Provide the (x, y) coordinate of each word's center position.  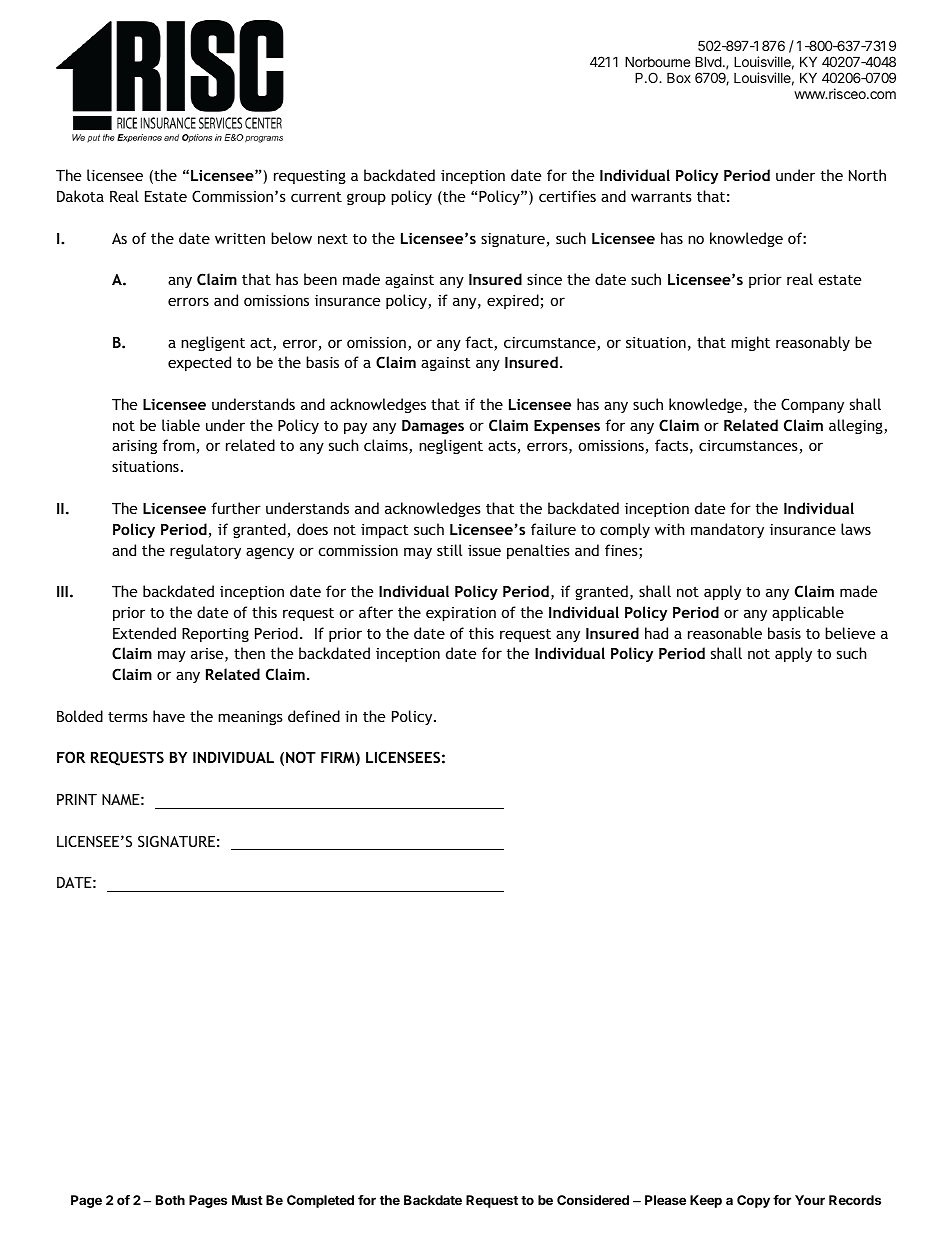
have (169, 716)
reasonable (725, 633)
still (449, 550)
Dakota (80, 196)
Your (810, 1200)
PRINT (77, 799)
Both (170, 1200)
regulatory (205, 551)
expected (199, 363)
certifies (567, 196)
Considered (593, 1200)
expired (514, 301)
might (750, 343)
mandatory (727, 530)
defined (314, 716)
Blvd (708, 61)
